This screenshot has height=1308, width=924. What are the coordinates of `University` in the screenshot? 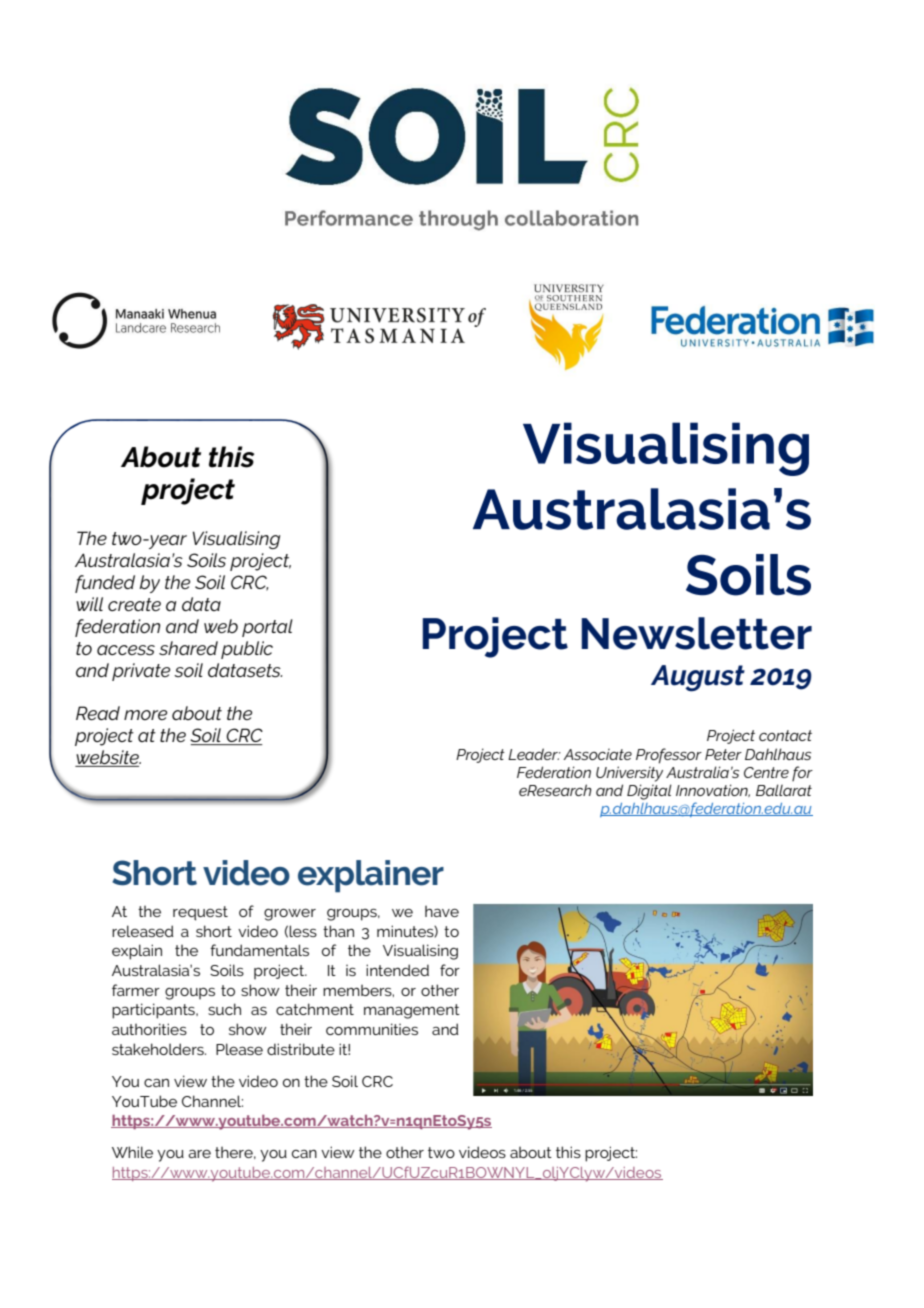 It's located at (629, 774).
